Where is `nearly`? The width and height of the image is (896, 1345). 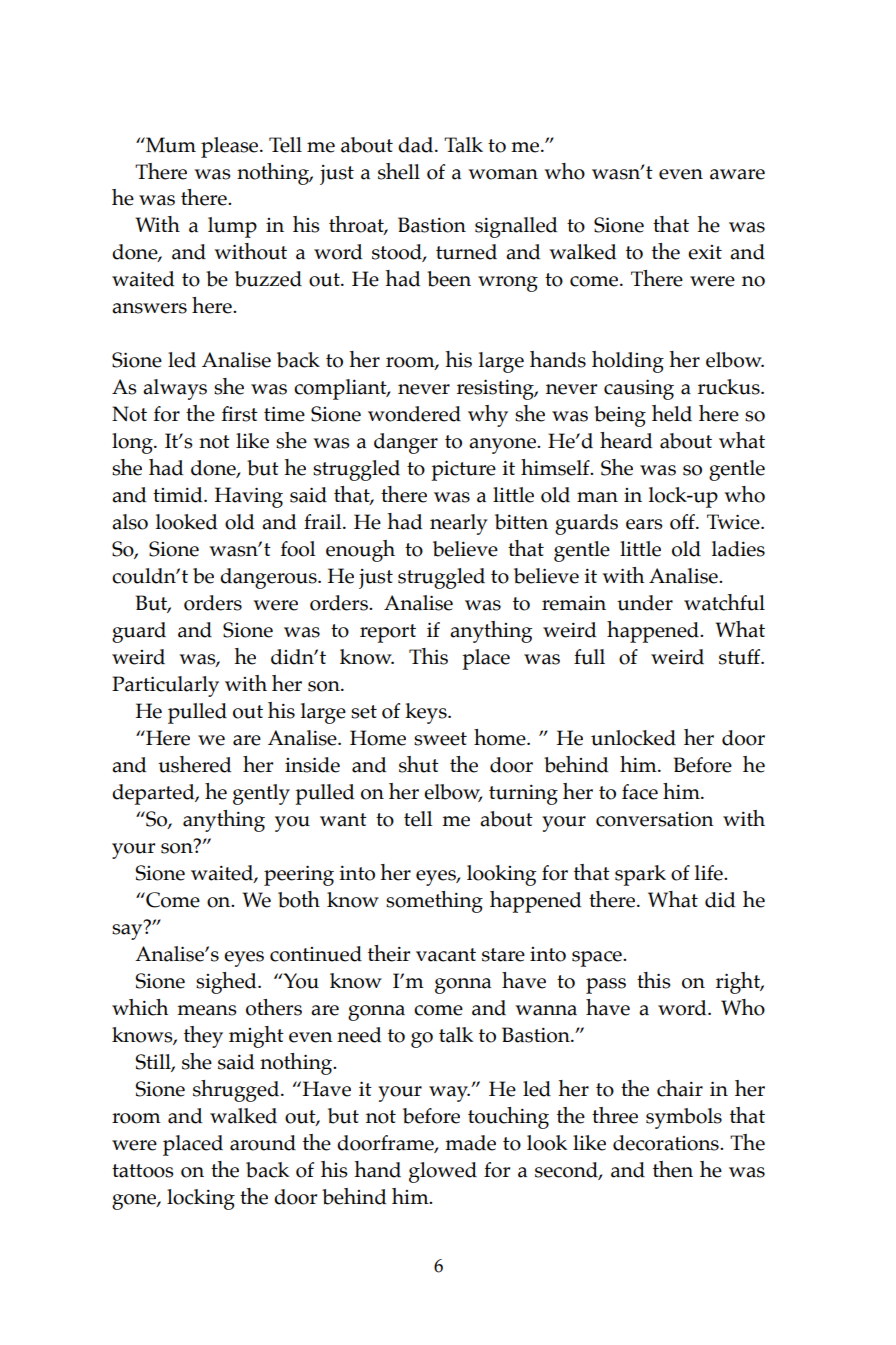 nearly is located at coordinates (459, 524).
